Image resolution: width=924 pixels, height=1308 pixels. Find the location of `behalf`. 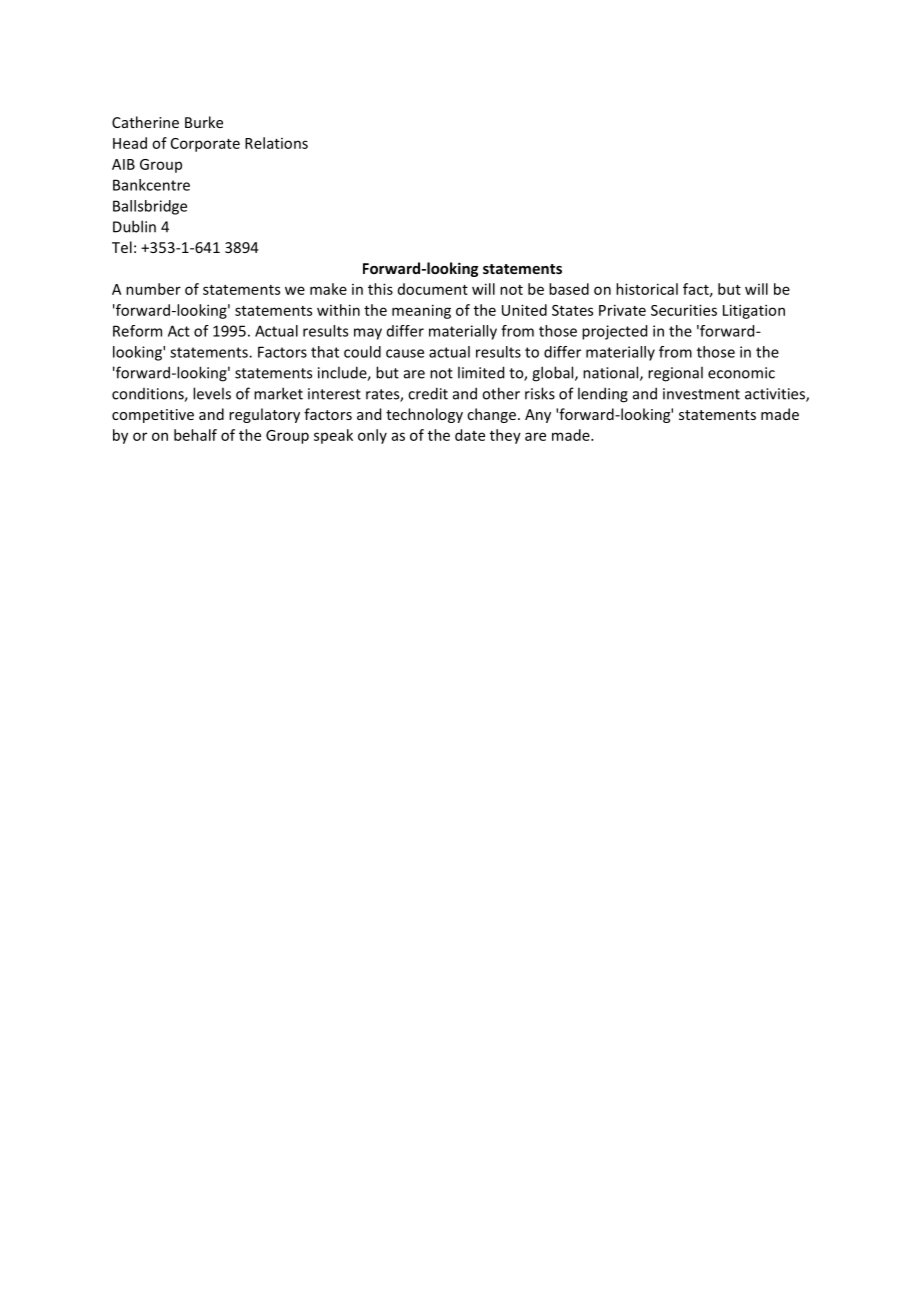

behalf is located at coordinates (195, 435).
